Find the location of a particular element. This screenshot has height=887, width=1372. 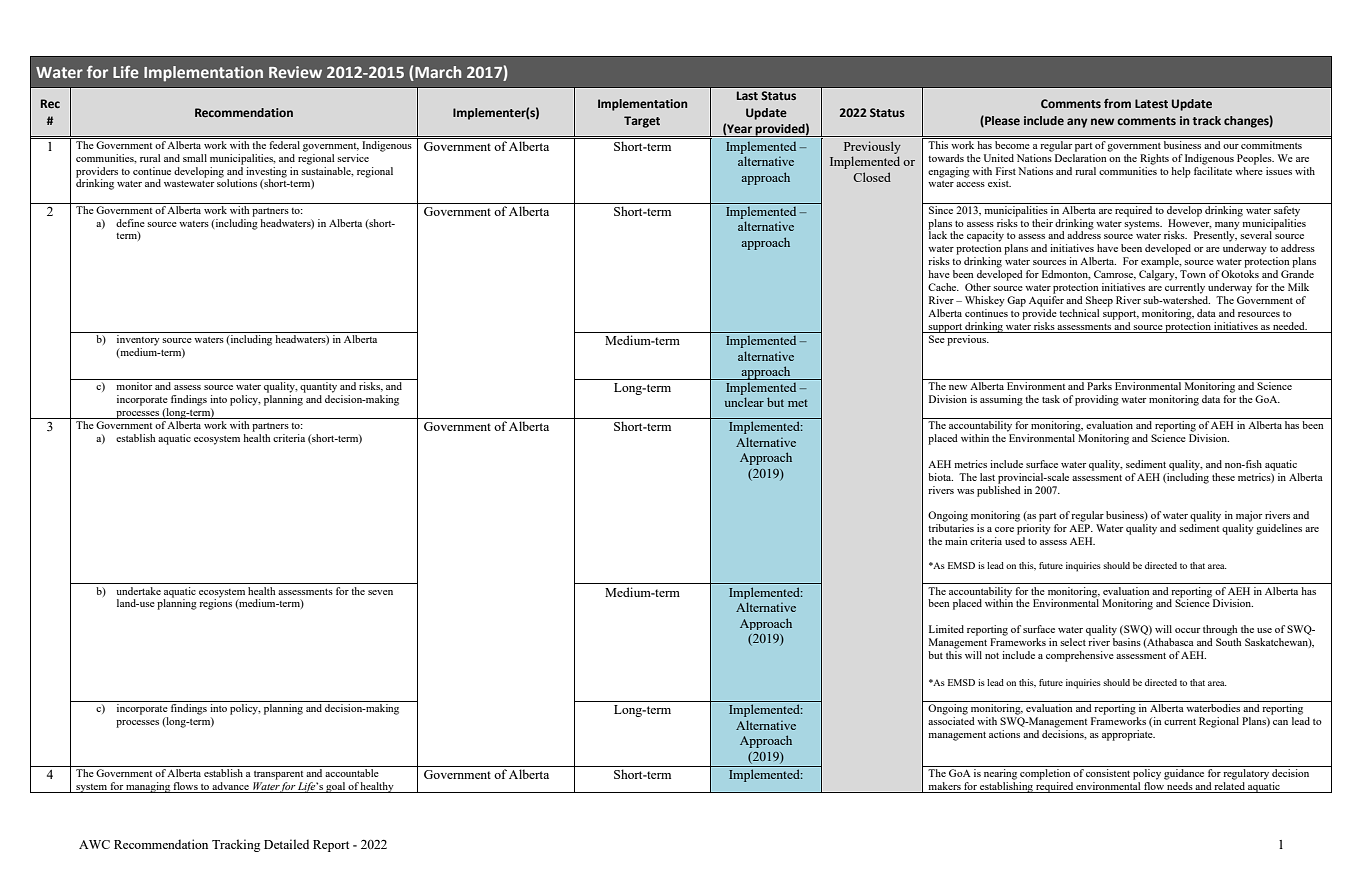

makers is located at coordinates (944, 787).
